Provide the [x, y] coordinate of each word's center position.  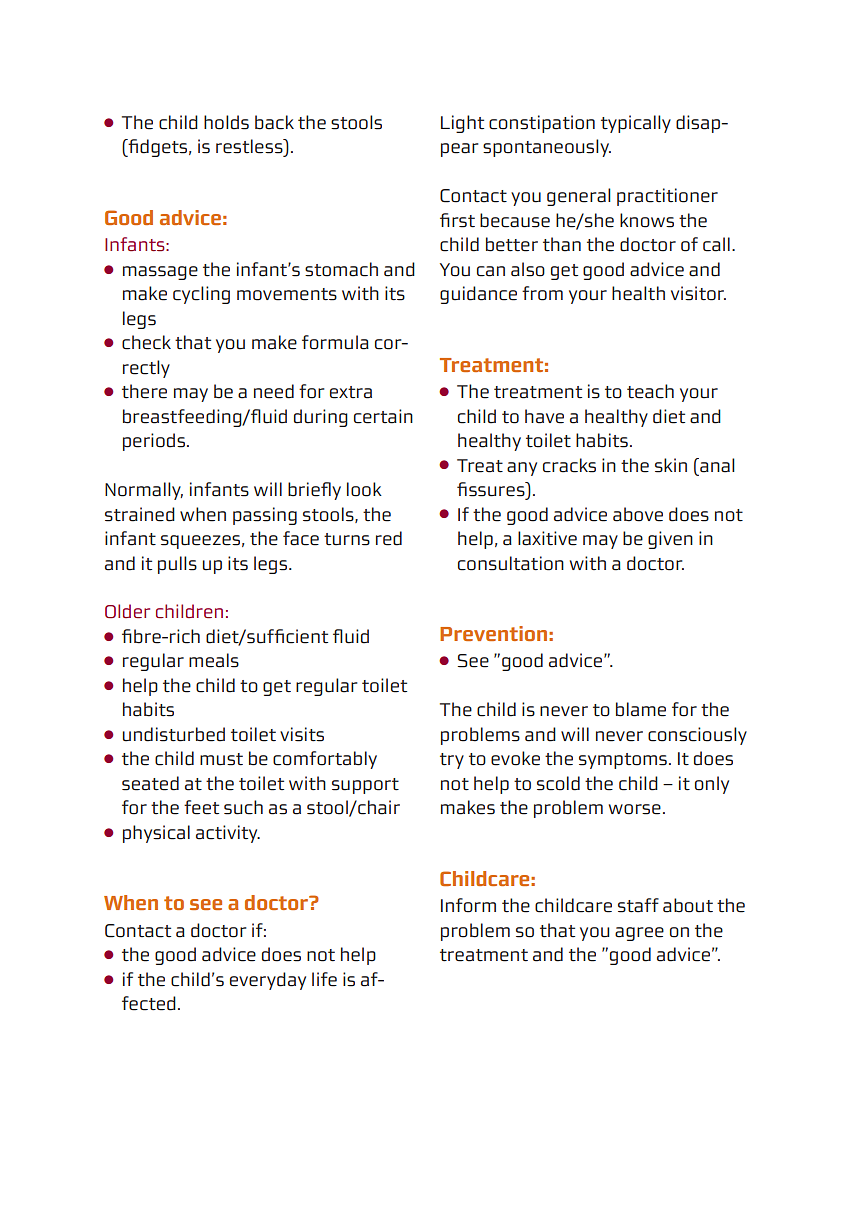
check [146, 342]
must [221, 759]
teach [650, 391]
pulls [177, 565]
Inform [468, 905]
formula [335, 342]
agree [639, 934]
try [452, 761]
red [389, 538]
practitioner [667, 197]
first [457, 220]
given [670, 540]
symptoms [623, 761]
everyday [268, 981]
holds [226, 122]
